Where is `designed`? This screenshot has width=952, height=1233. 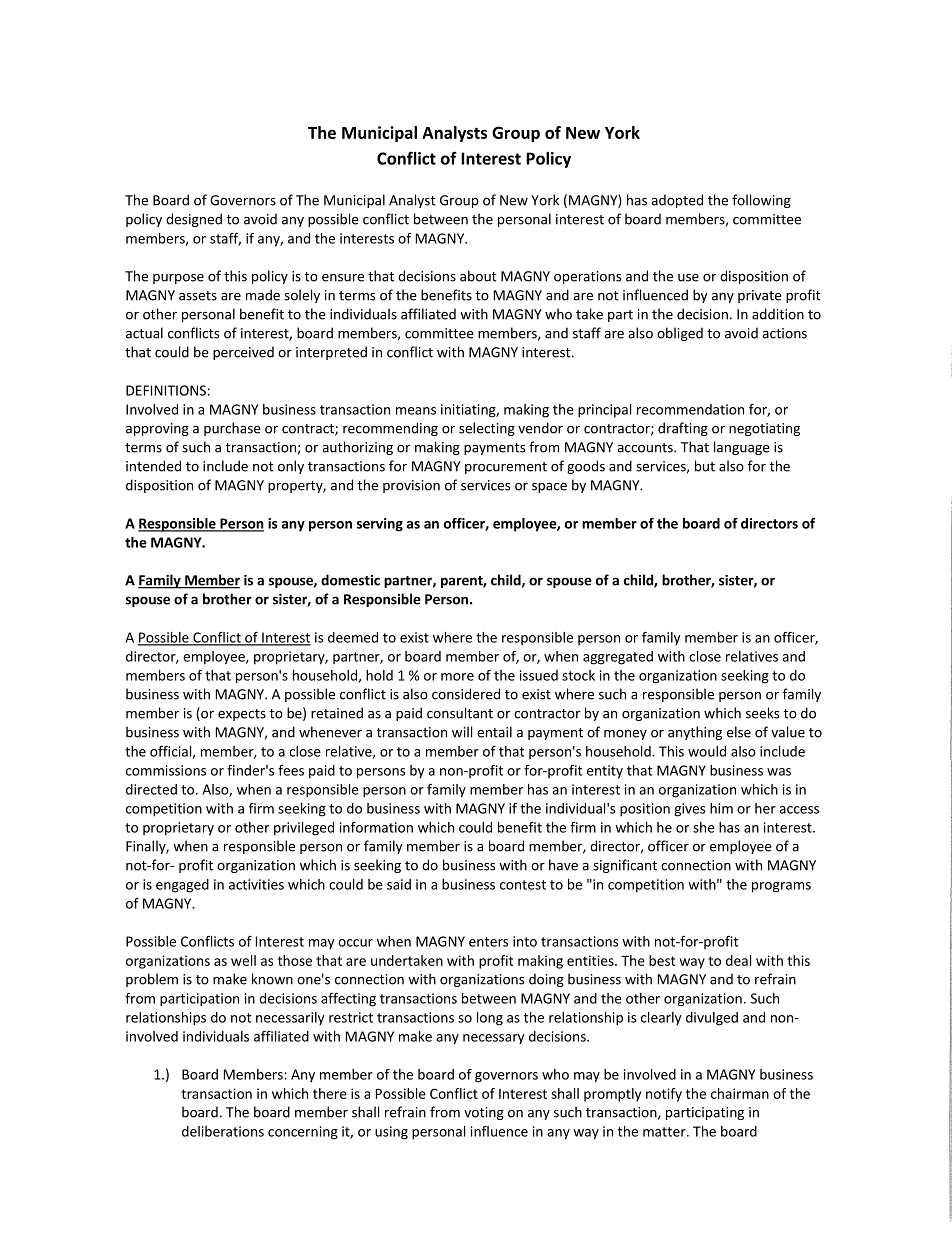
designed is located at coordinates (194, 220).
